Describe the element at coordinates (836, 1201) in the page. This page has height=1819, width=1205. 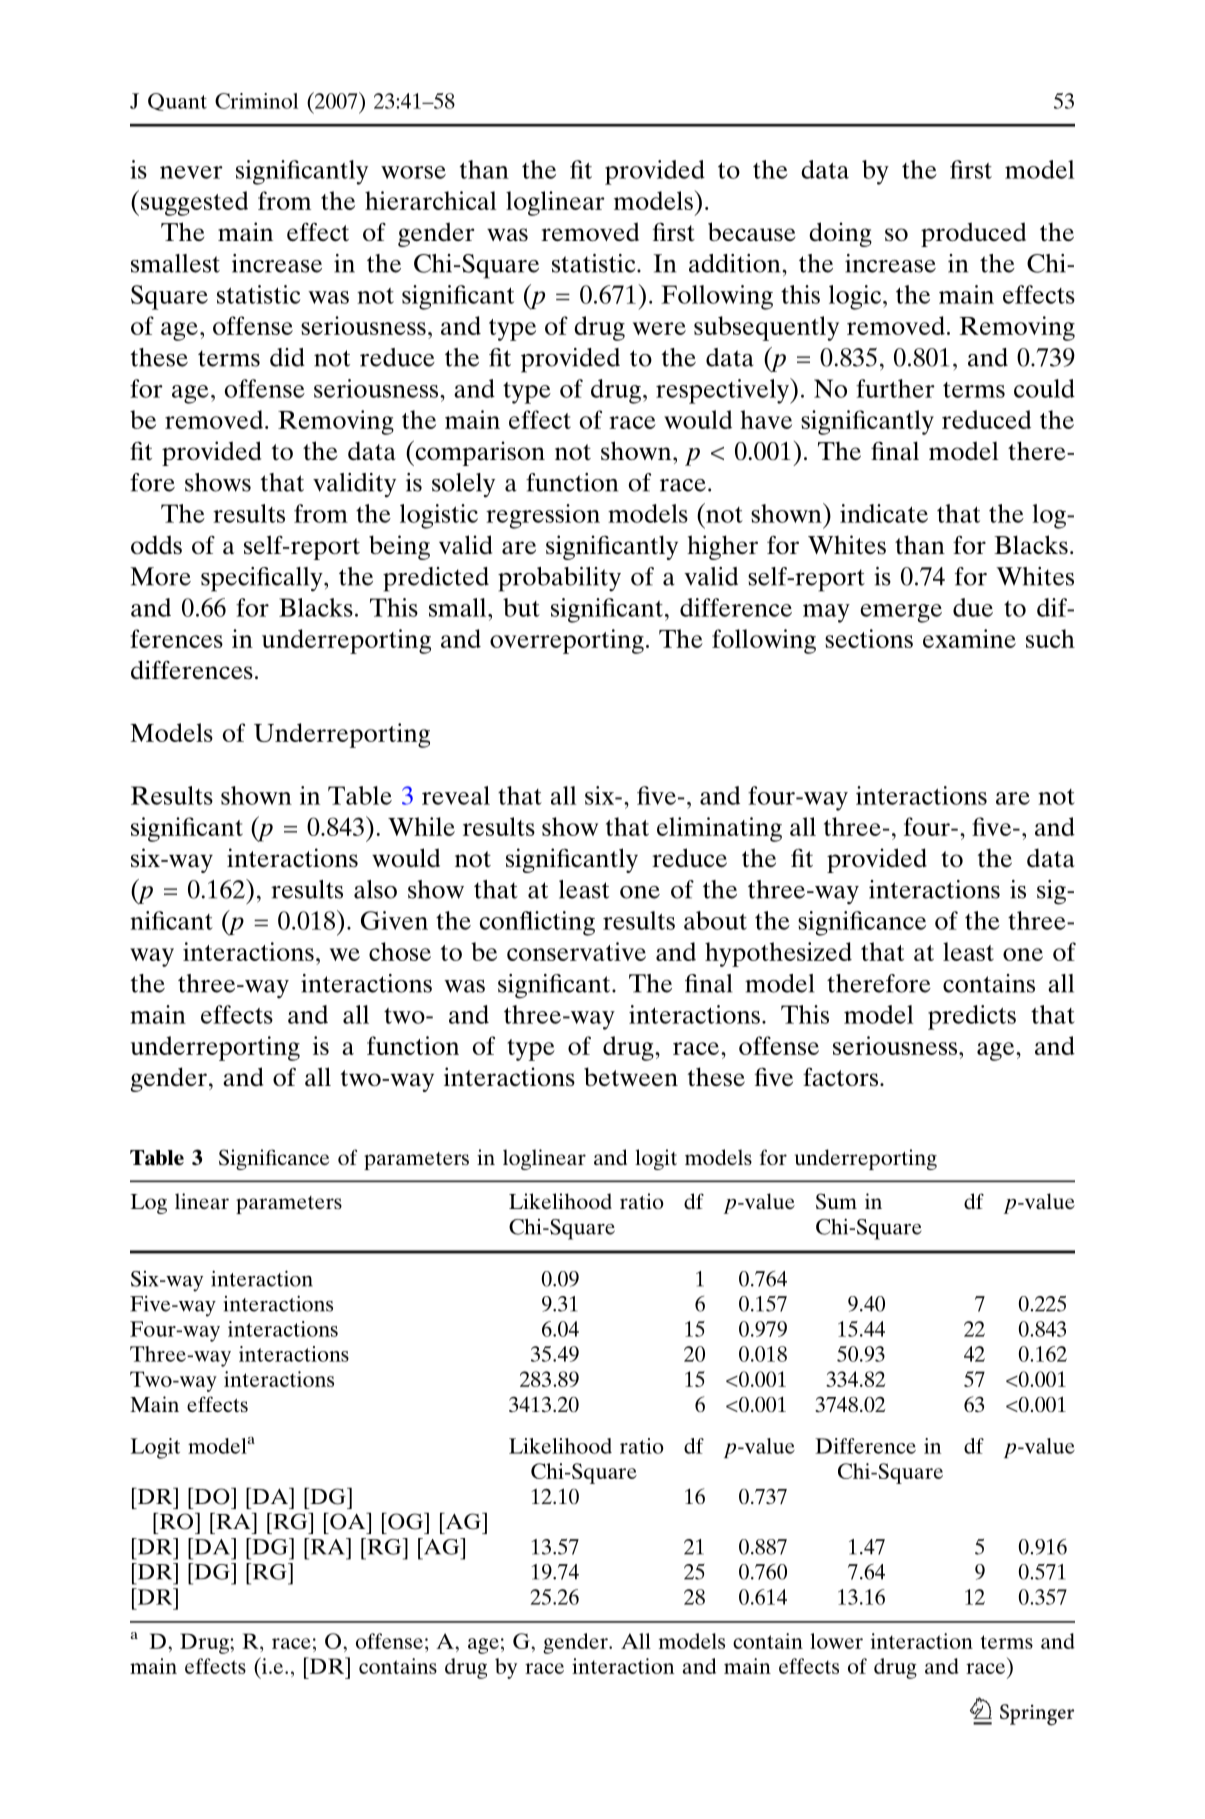
I see `Sum` at that location.
